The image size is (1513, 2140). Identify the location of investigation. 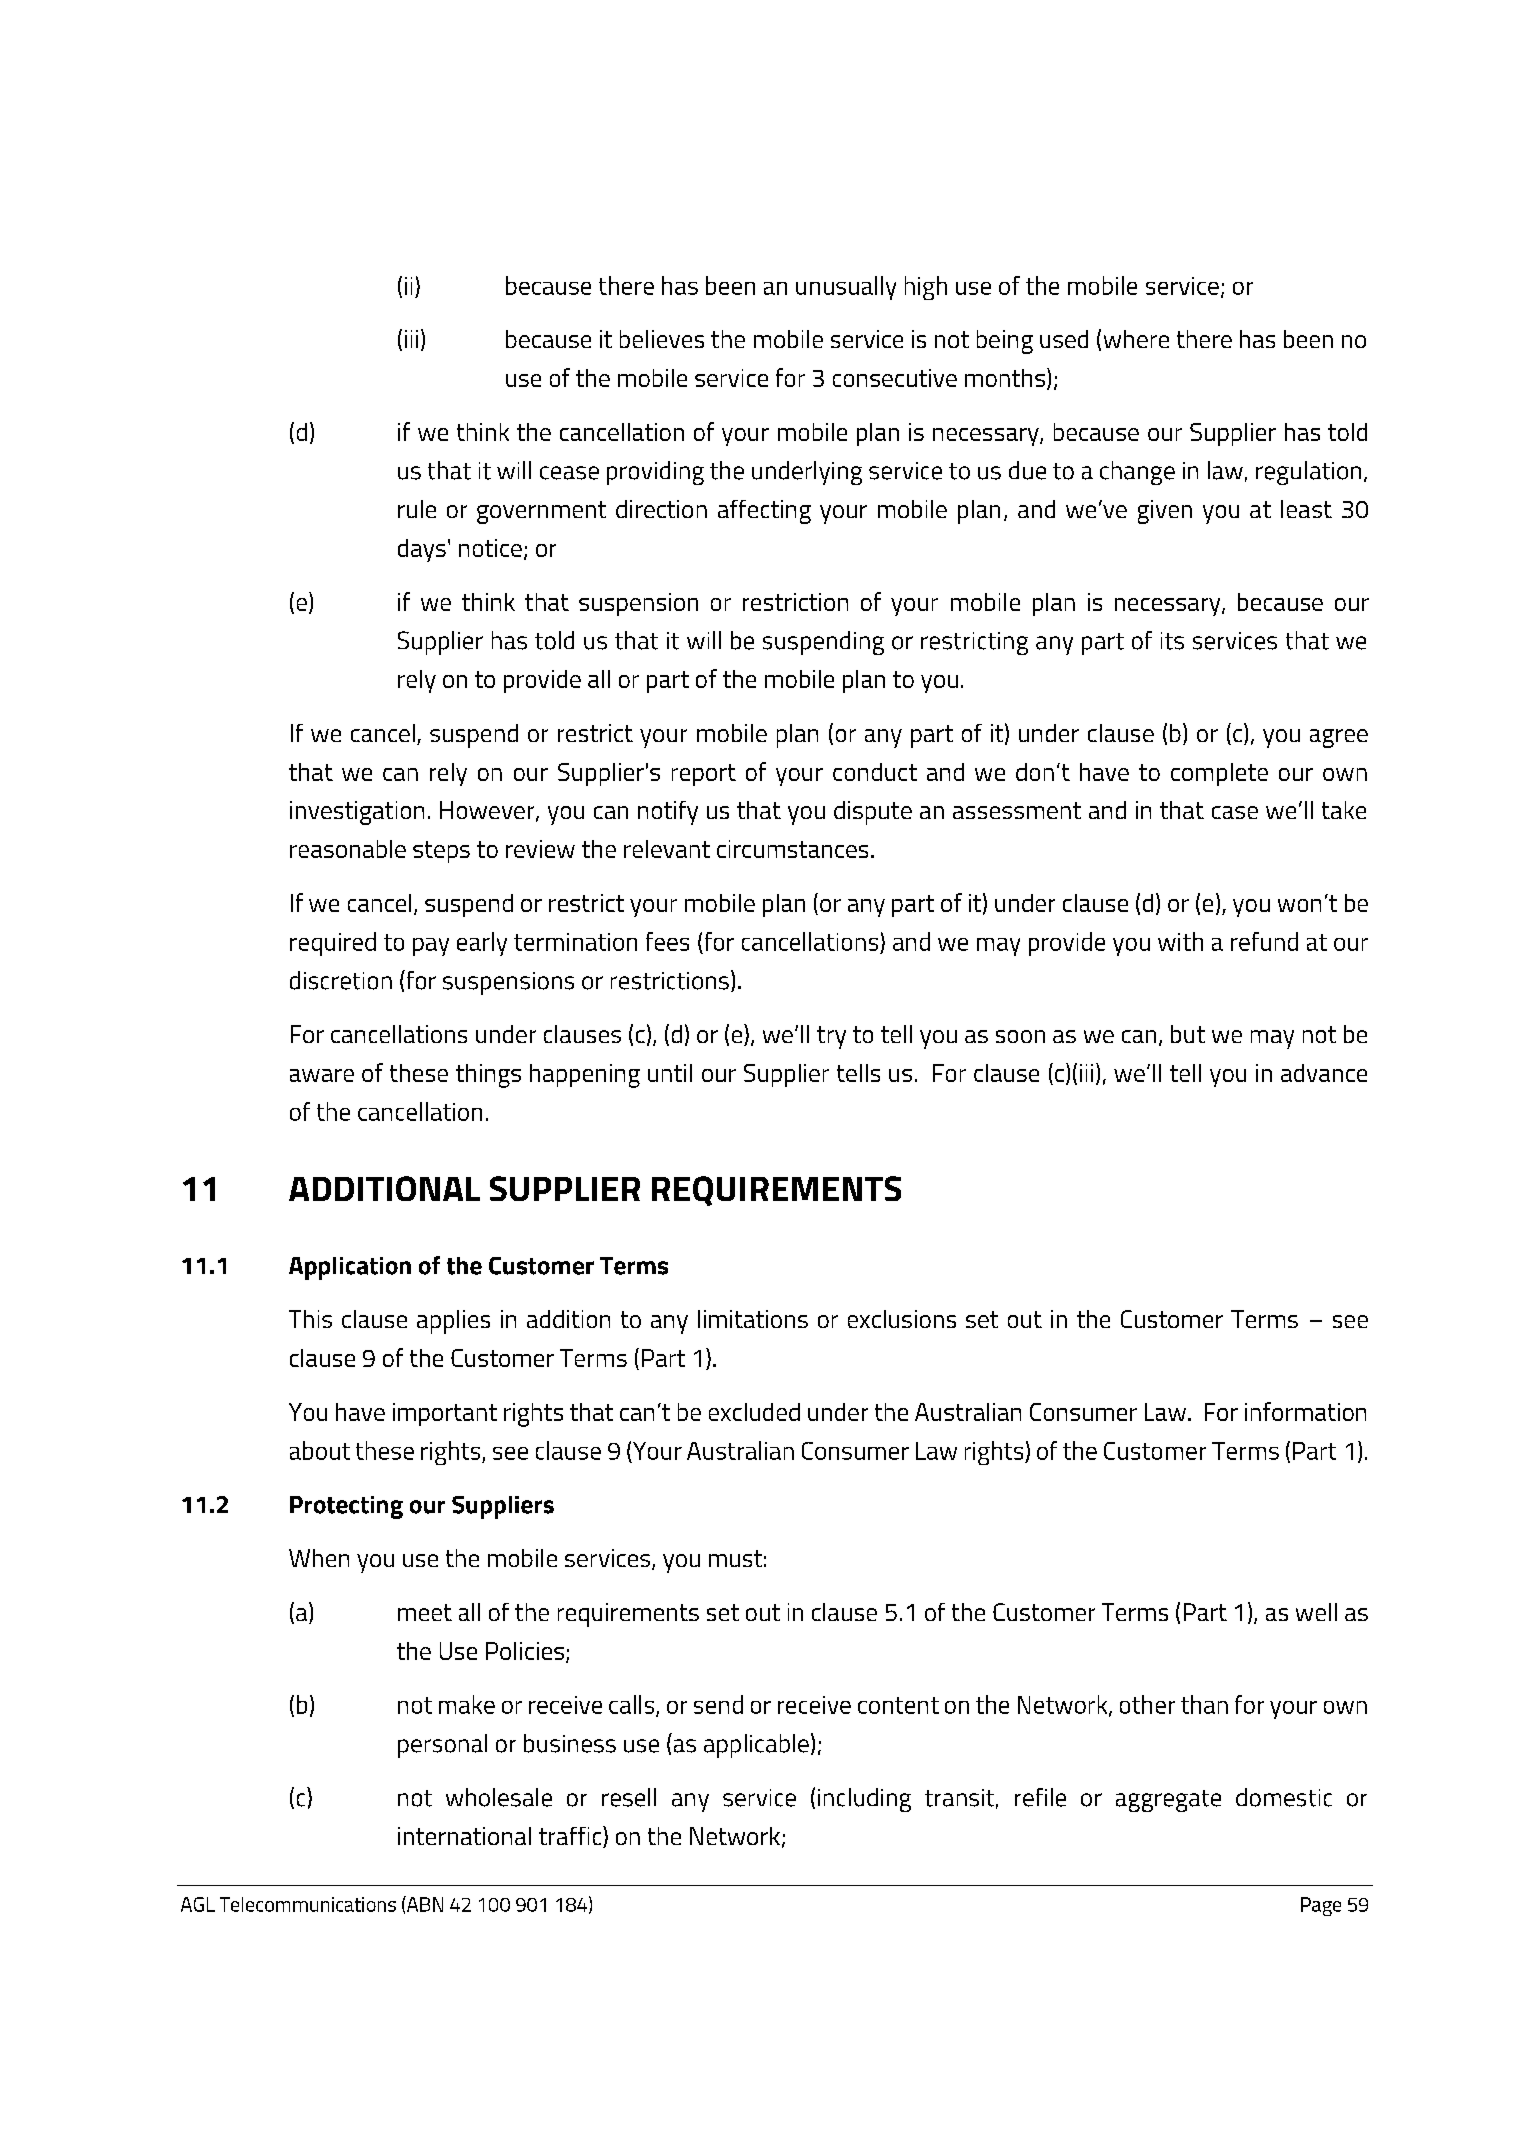
(357, 813).
